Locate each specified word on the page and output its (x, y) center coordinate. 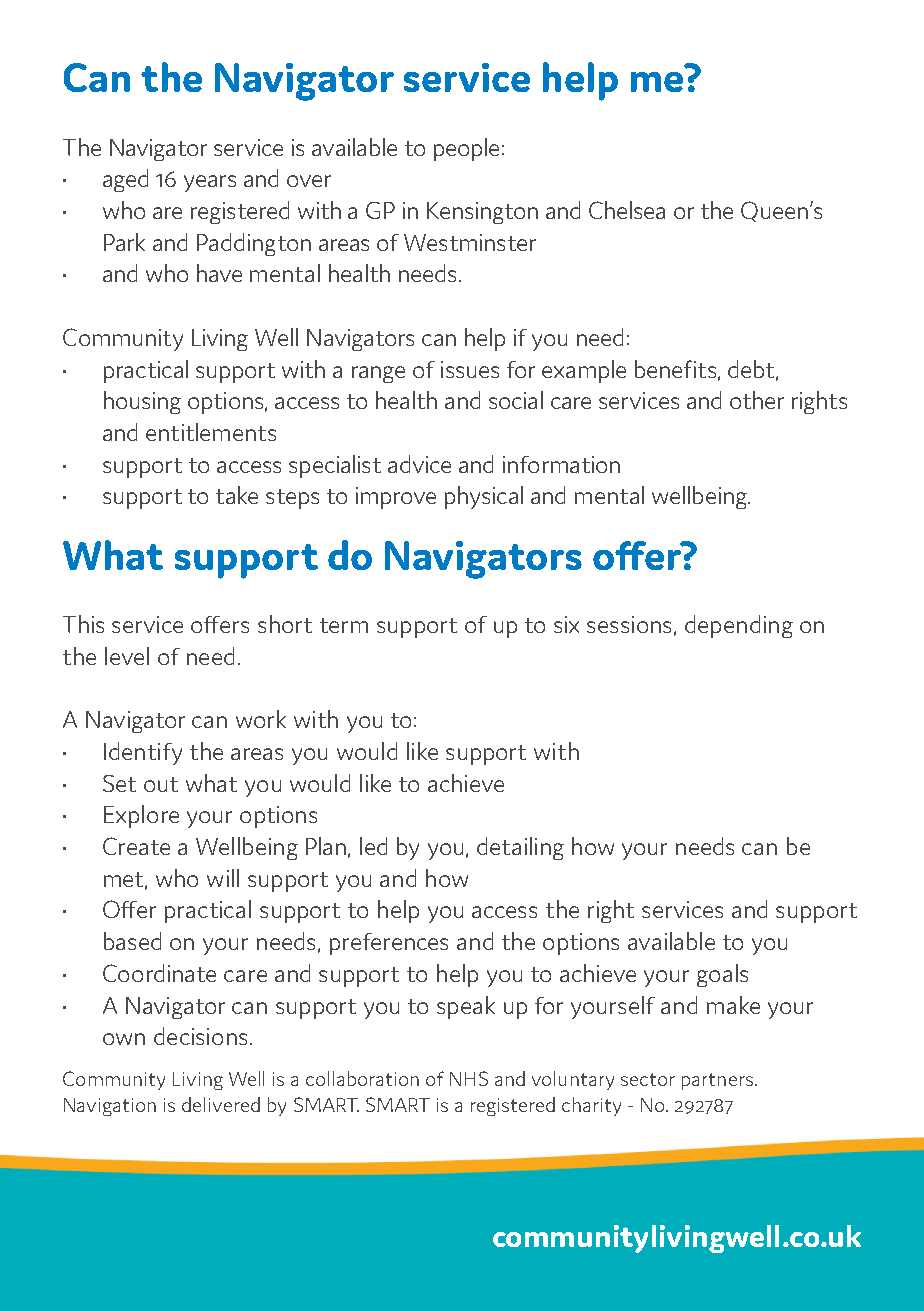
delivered (221, 1104)
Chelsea (627, 210)
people (466, 149)
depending (739, 626)
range (378, 374)
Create (136, 846)
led (373, 846)
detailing (520, 848)
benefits (677, 370)
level (127, 656)
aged (125, 180)
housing (142, 402)
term (344, 625)
